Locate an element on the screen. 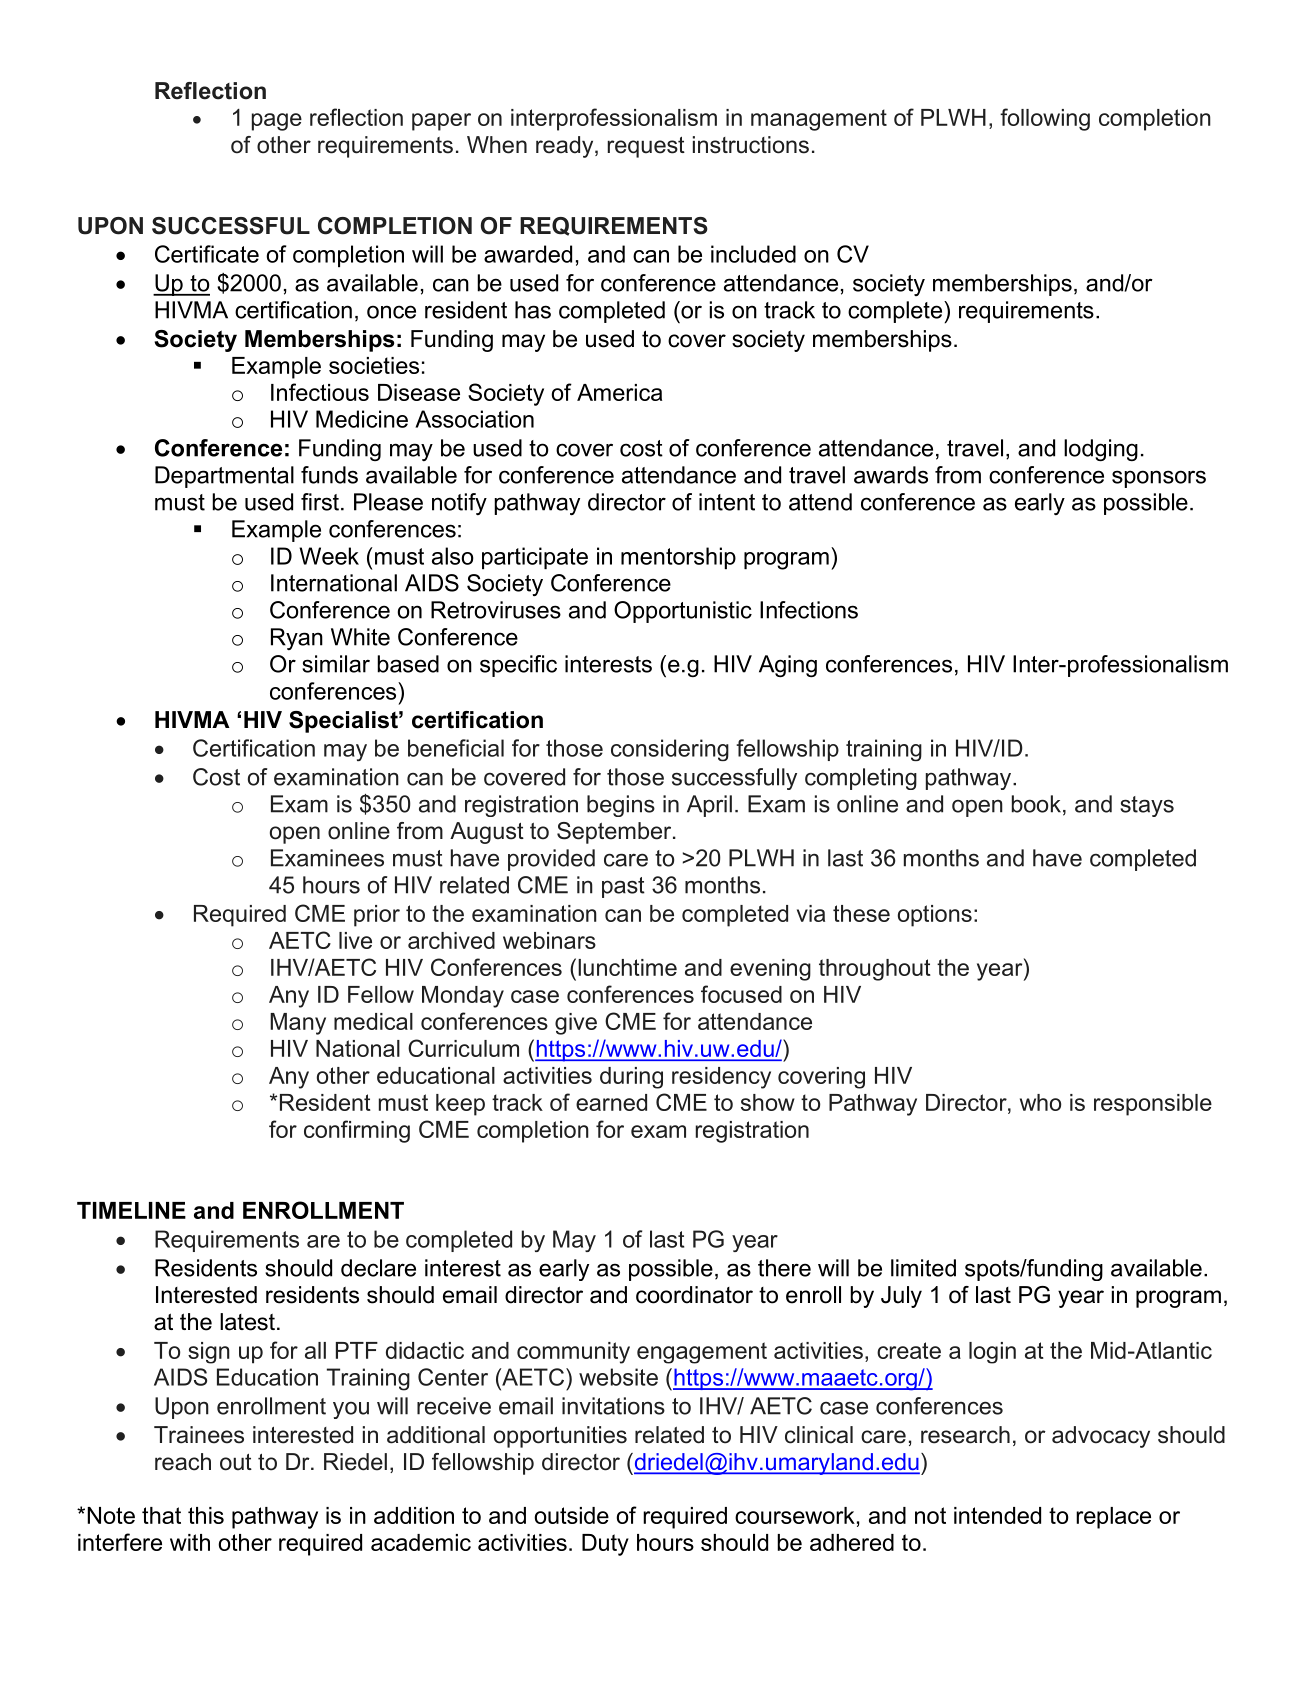  this is located at coordinates (206, 1515).
